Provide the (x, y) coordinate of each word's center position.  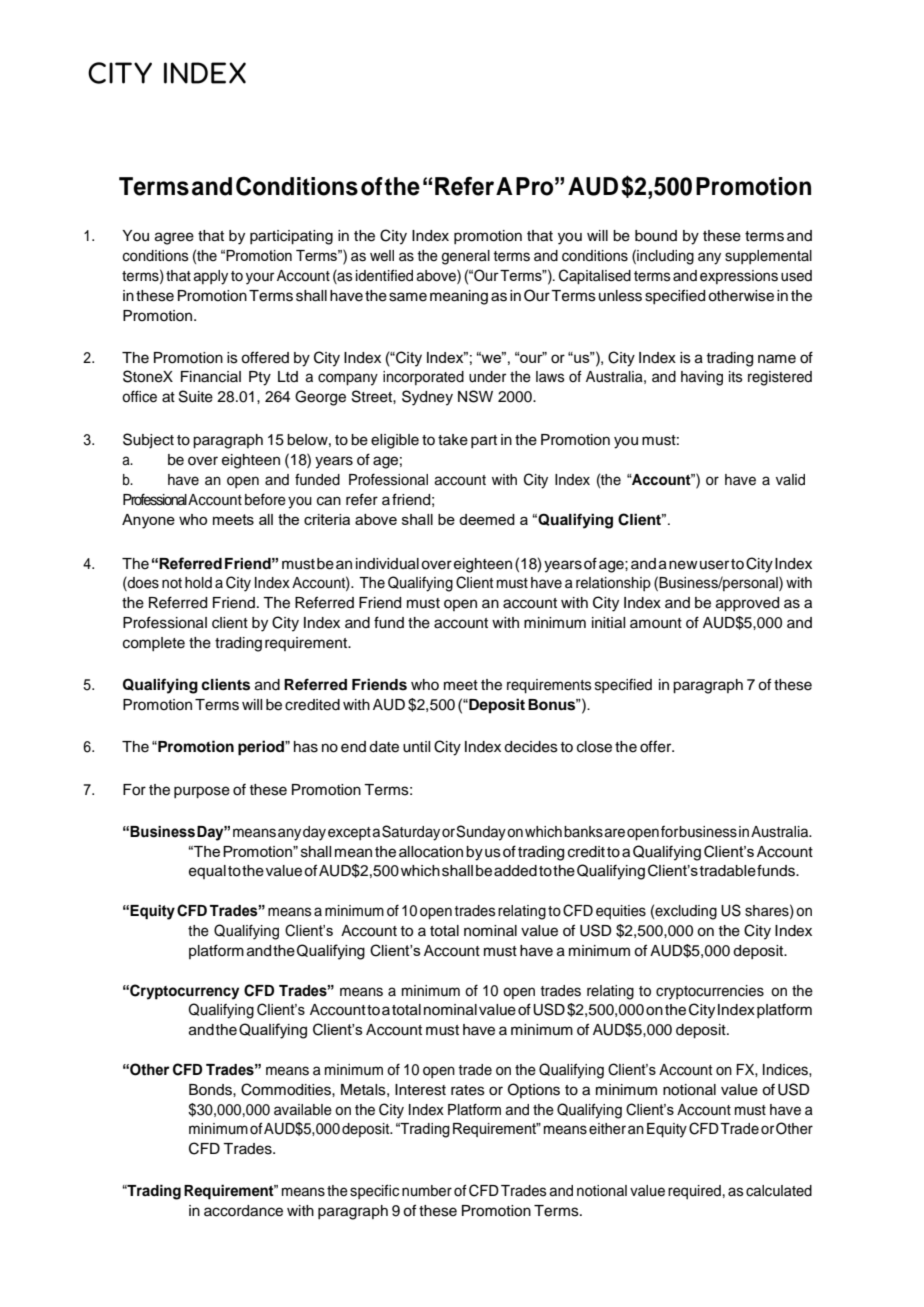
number (427, 1191)
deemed (487, 519)
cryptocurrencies (710, 992)
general (466, 257)
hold (198, 583)
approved (747, 604)
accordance (243, 1211)
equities (621, 912)
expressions (739, 277)
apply (210, 277)
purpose (202, 792)
